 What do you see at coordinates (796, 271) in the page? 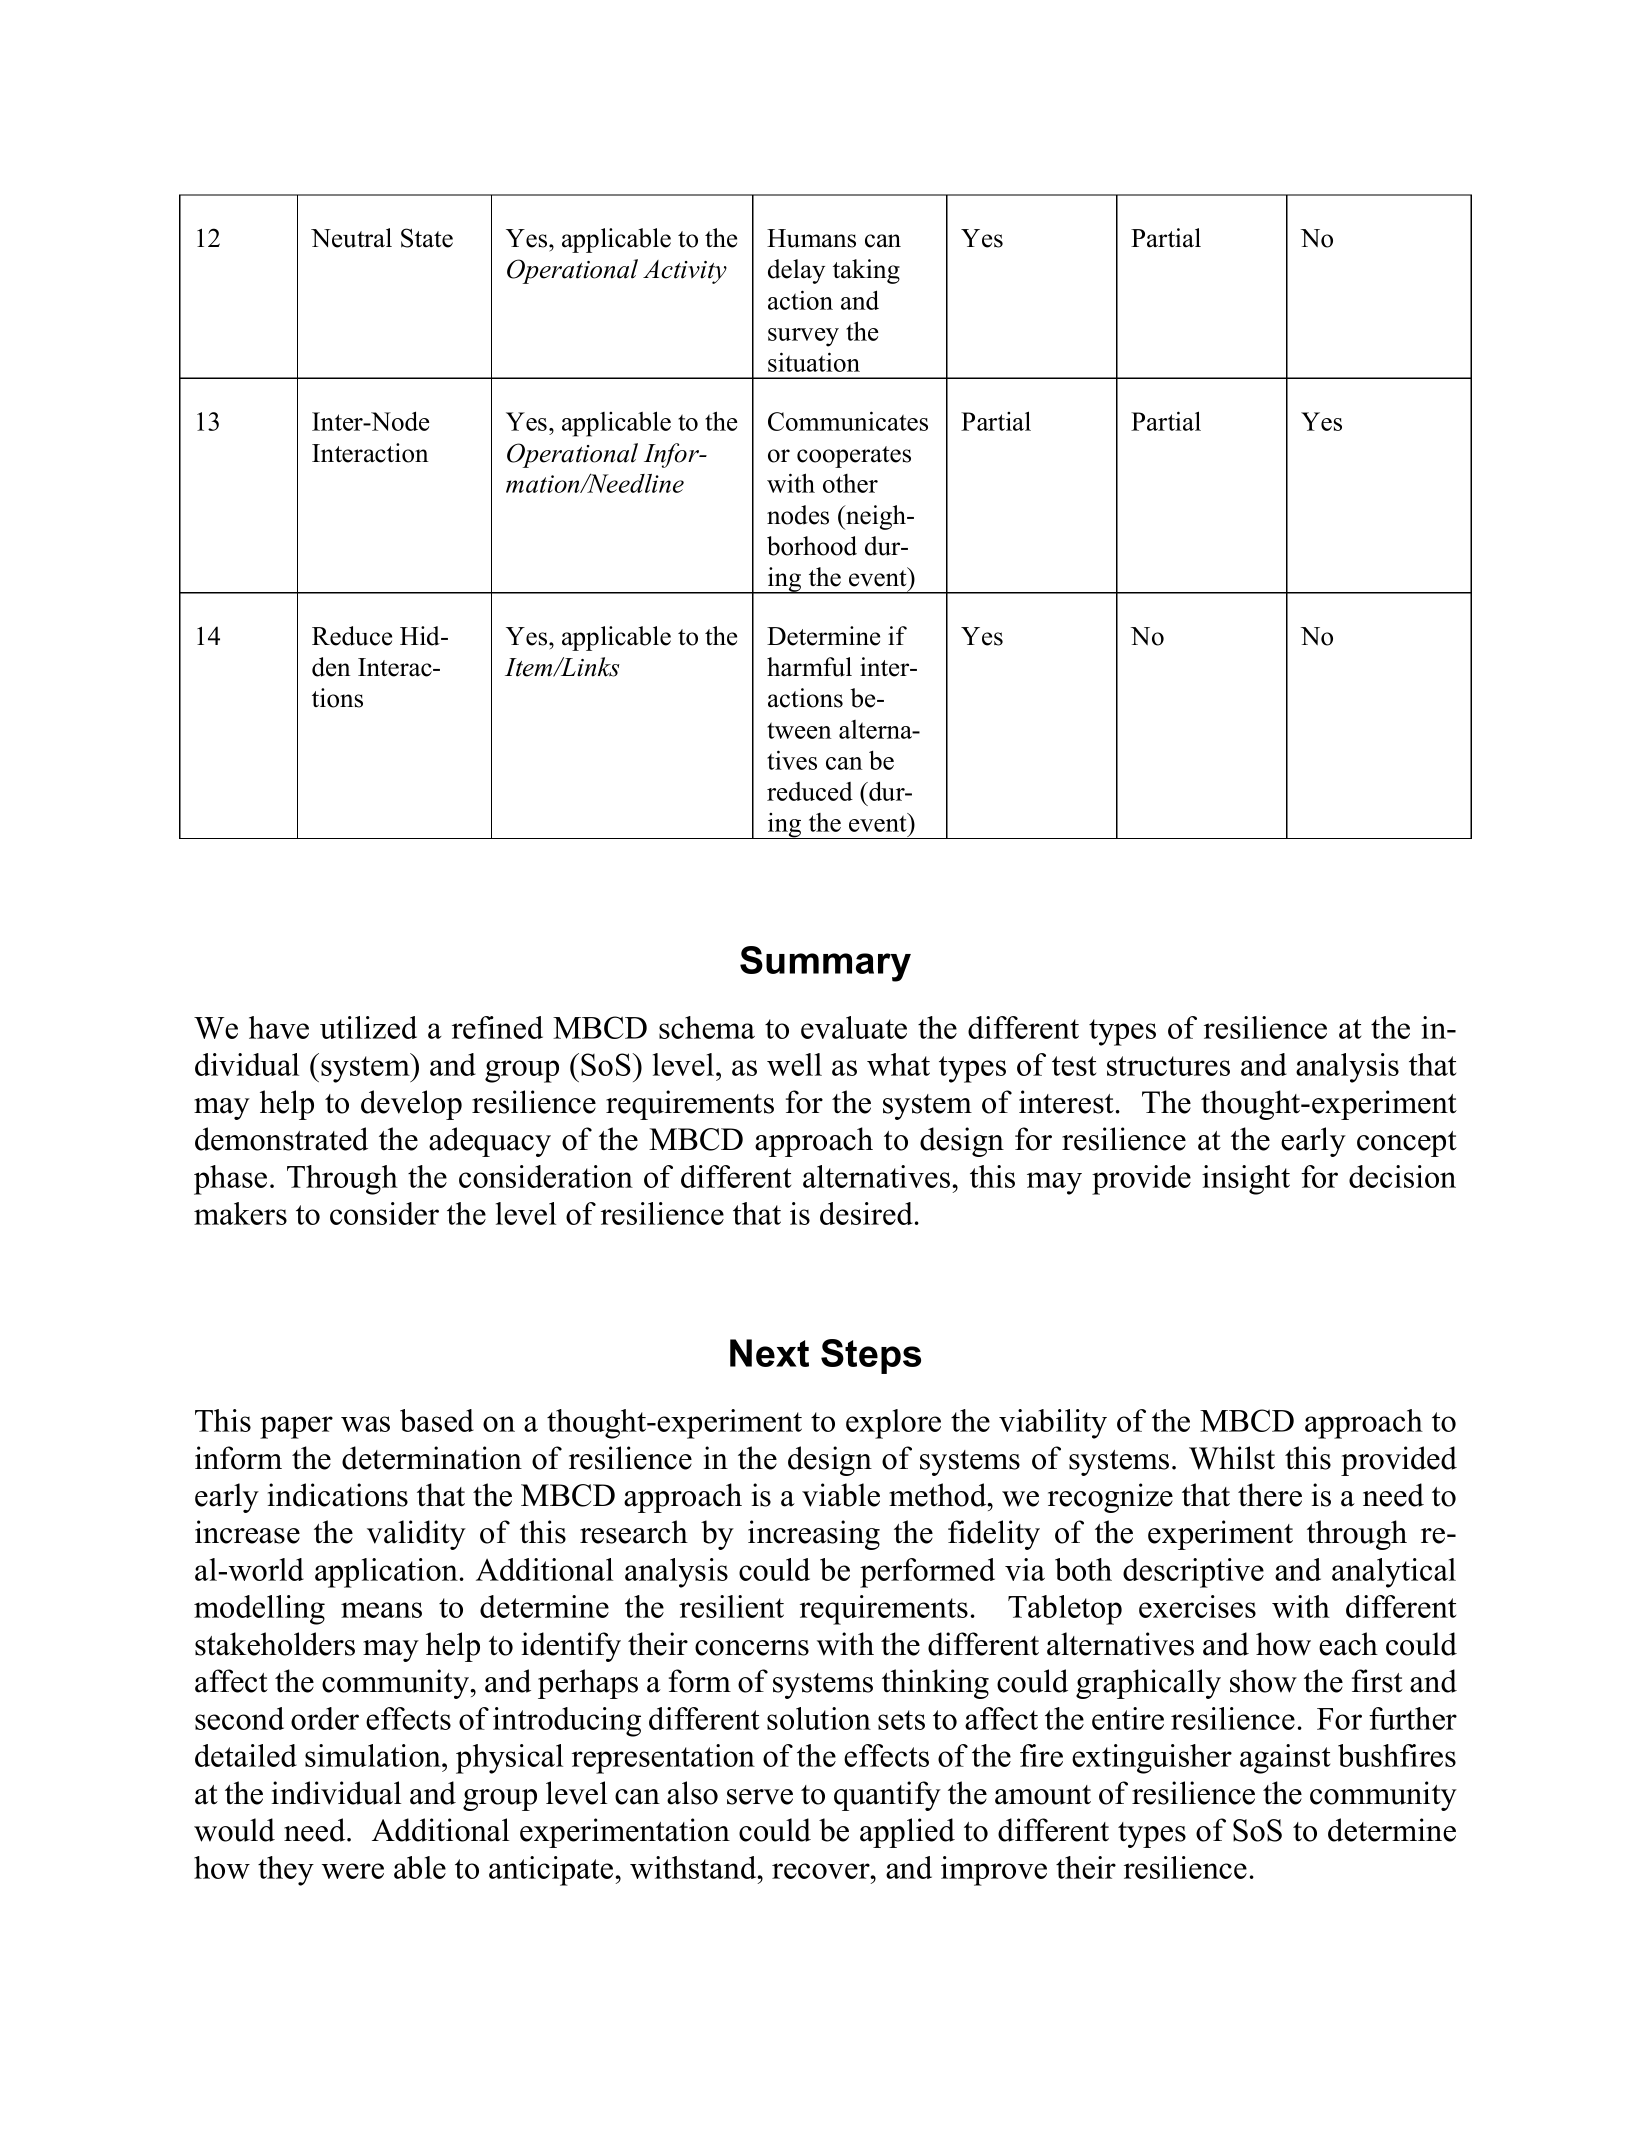
I see `delay` at bounding box center [796, 271].
